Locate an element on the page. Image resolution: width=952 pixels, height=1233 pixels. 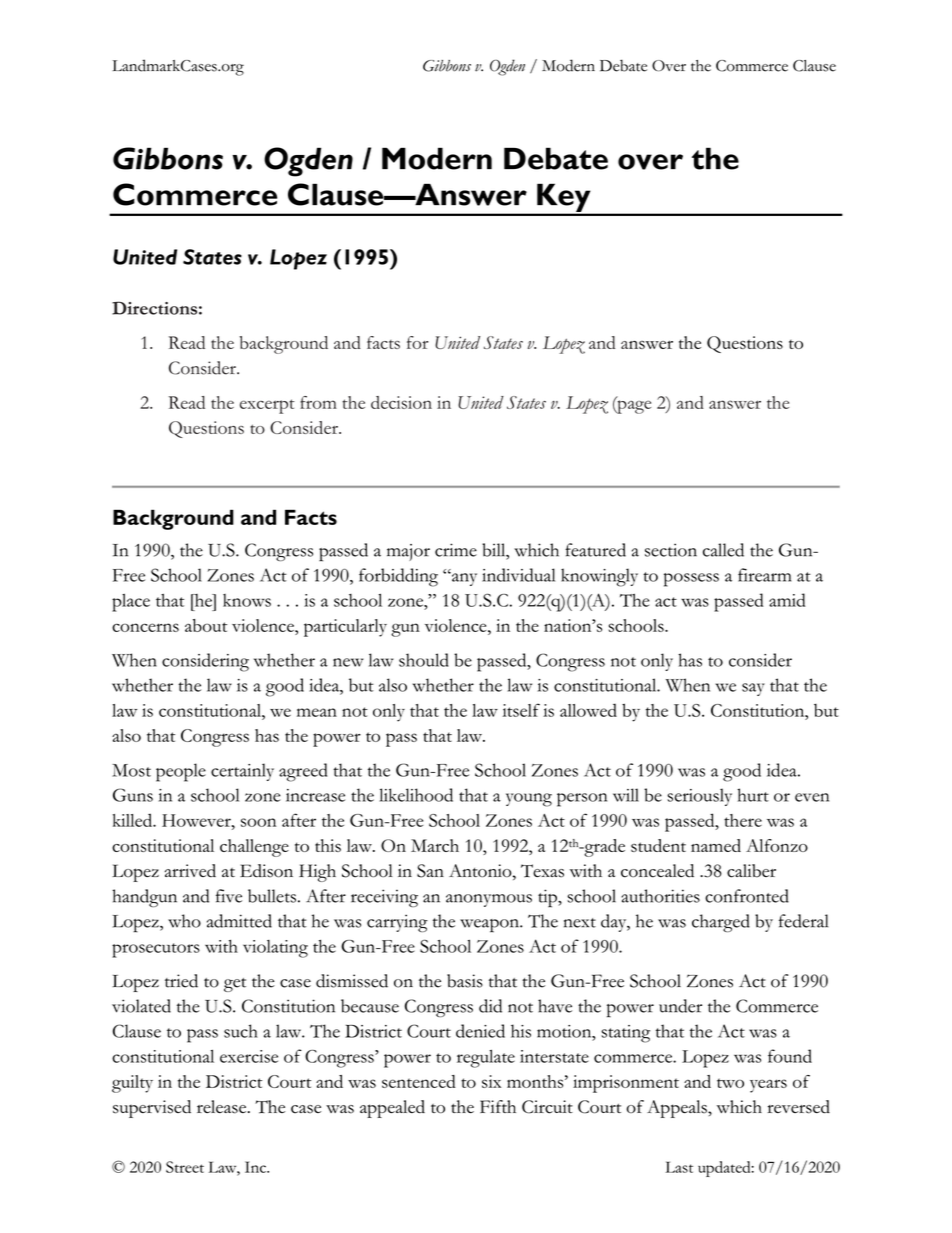
Last is located at coordinates (679, 1167).
